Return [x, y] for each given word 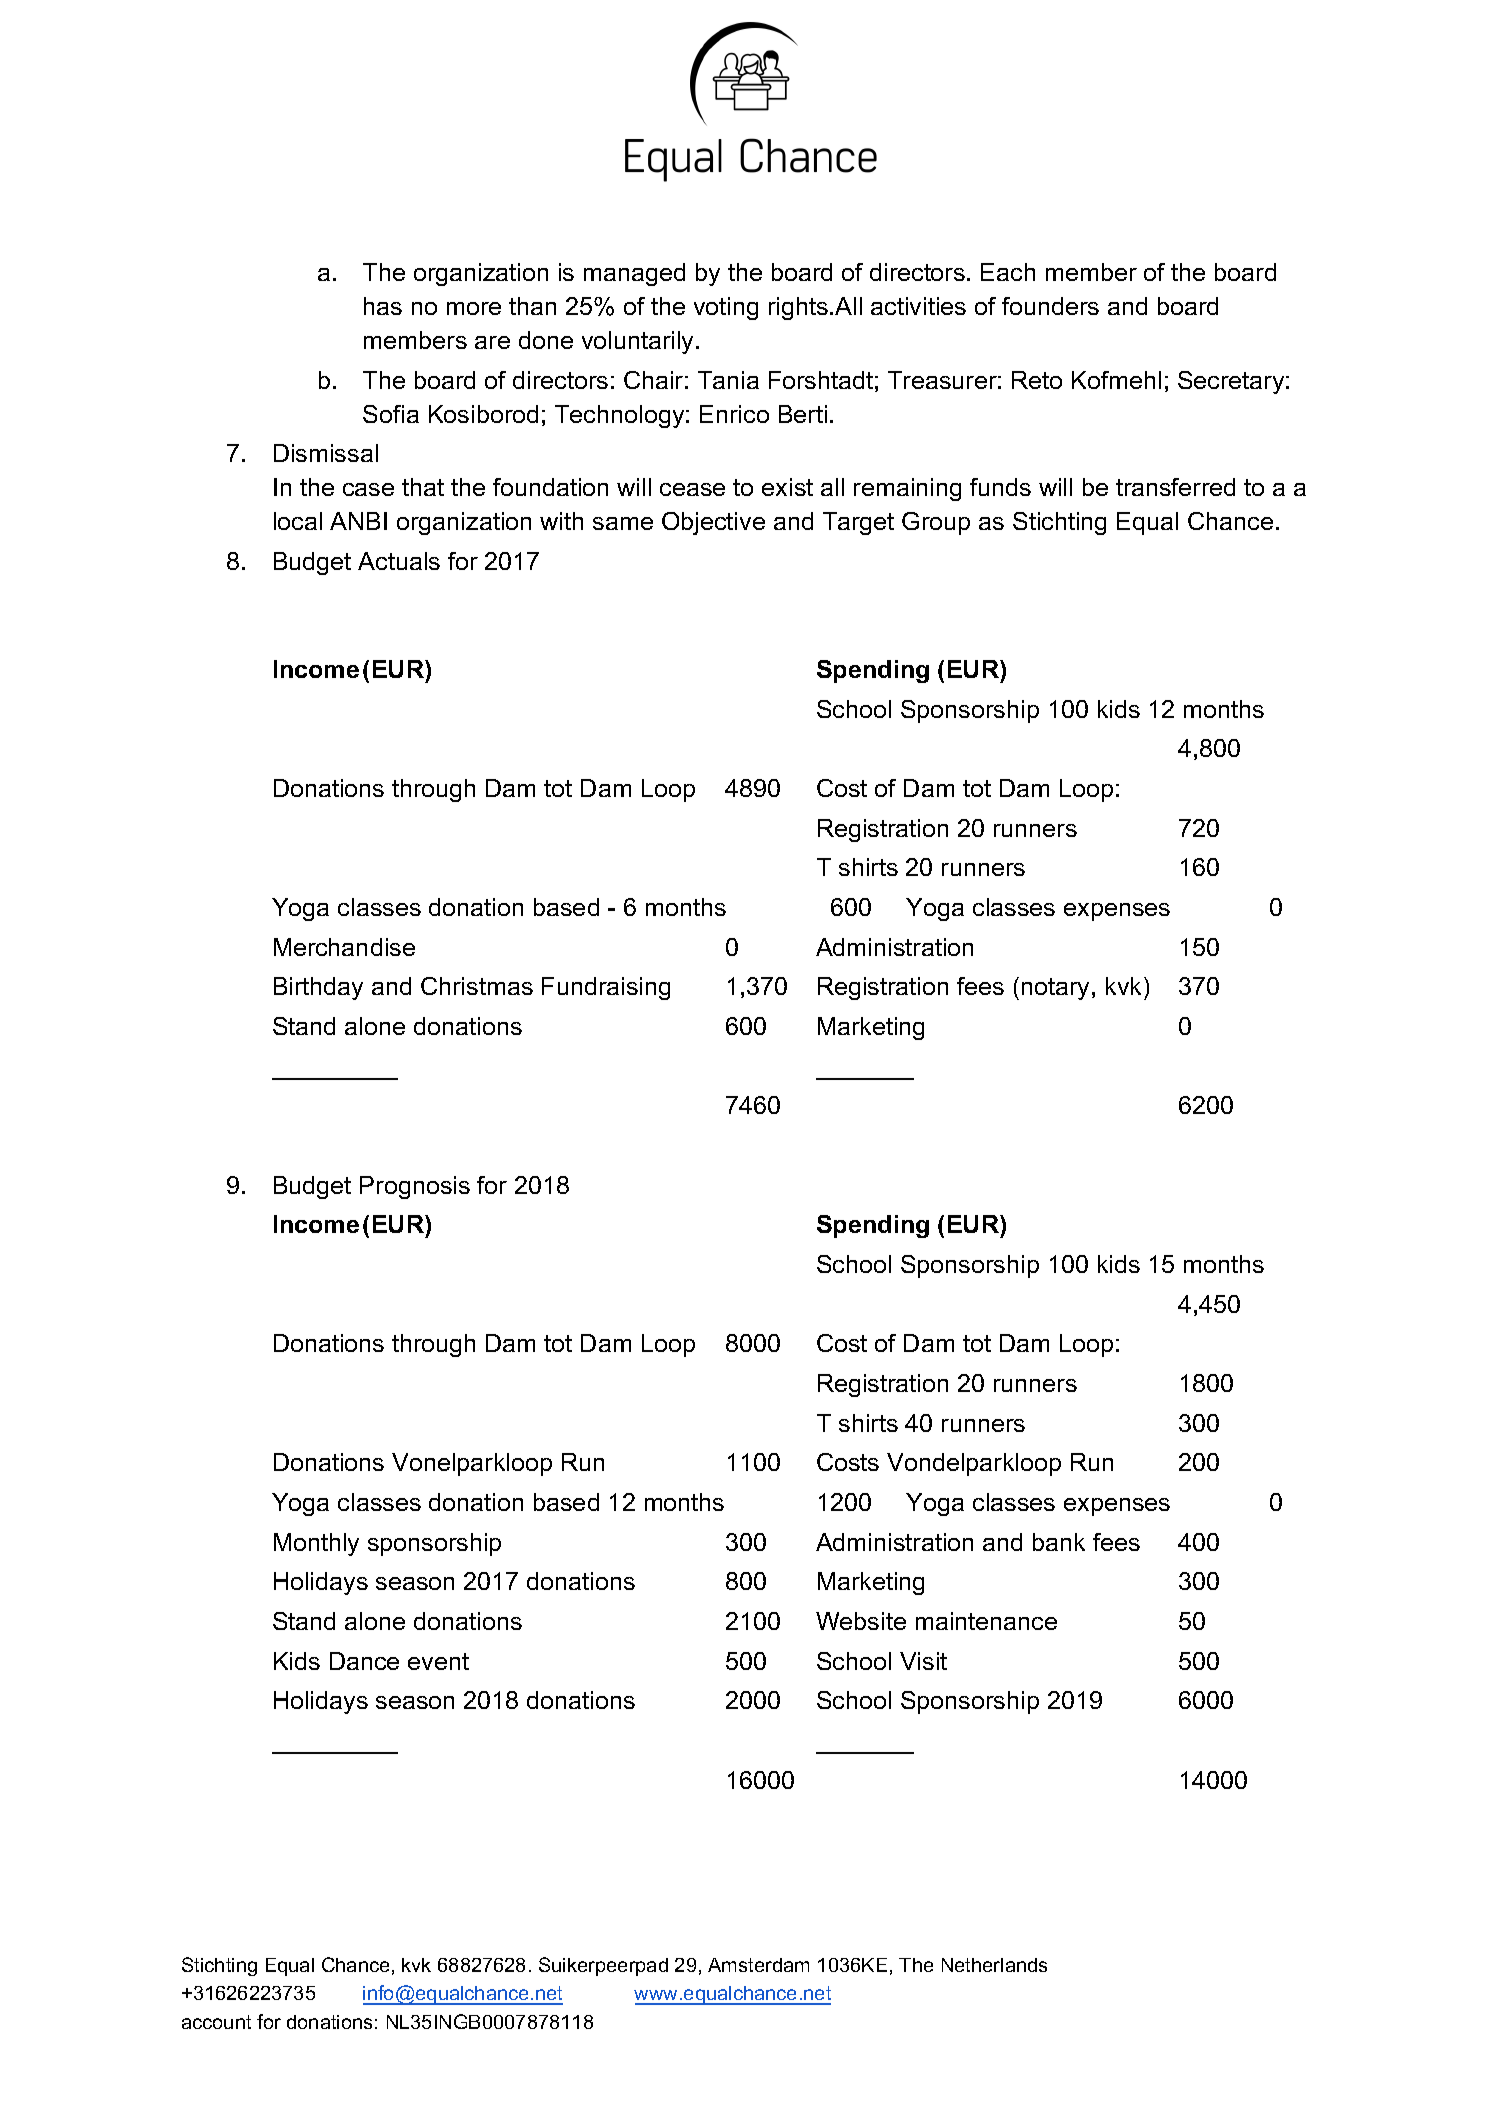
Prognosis [415, 1187]
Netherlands [994, 1965]
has [383, 306]
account [216, 2022]
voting [726, 308]
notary [1057, 989]
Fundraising [606, 988]
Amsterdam [758, 1965]
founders [1050, 306]
